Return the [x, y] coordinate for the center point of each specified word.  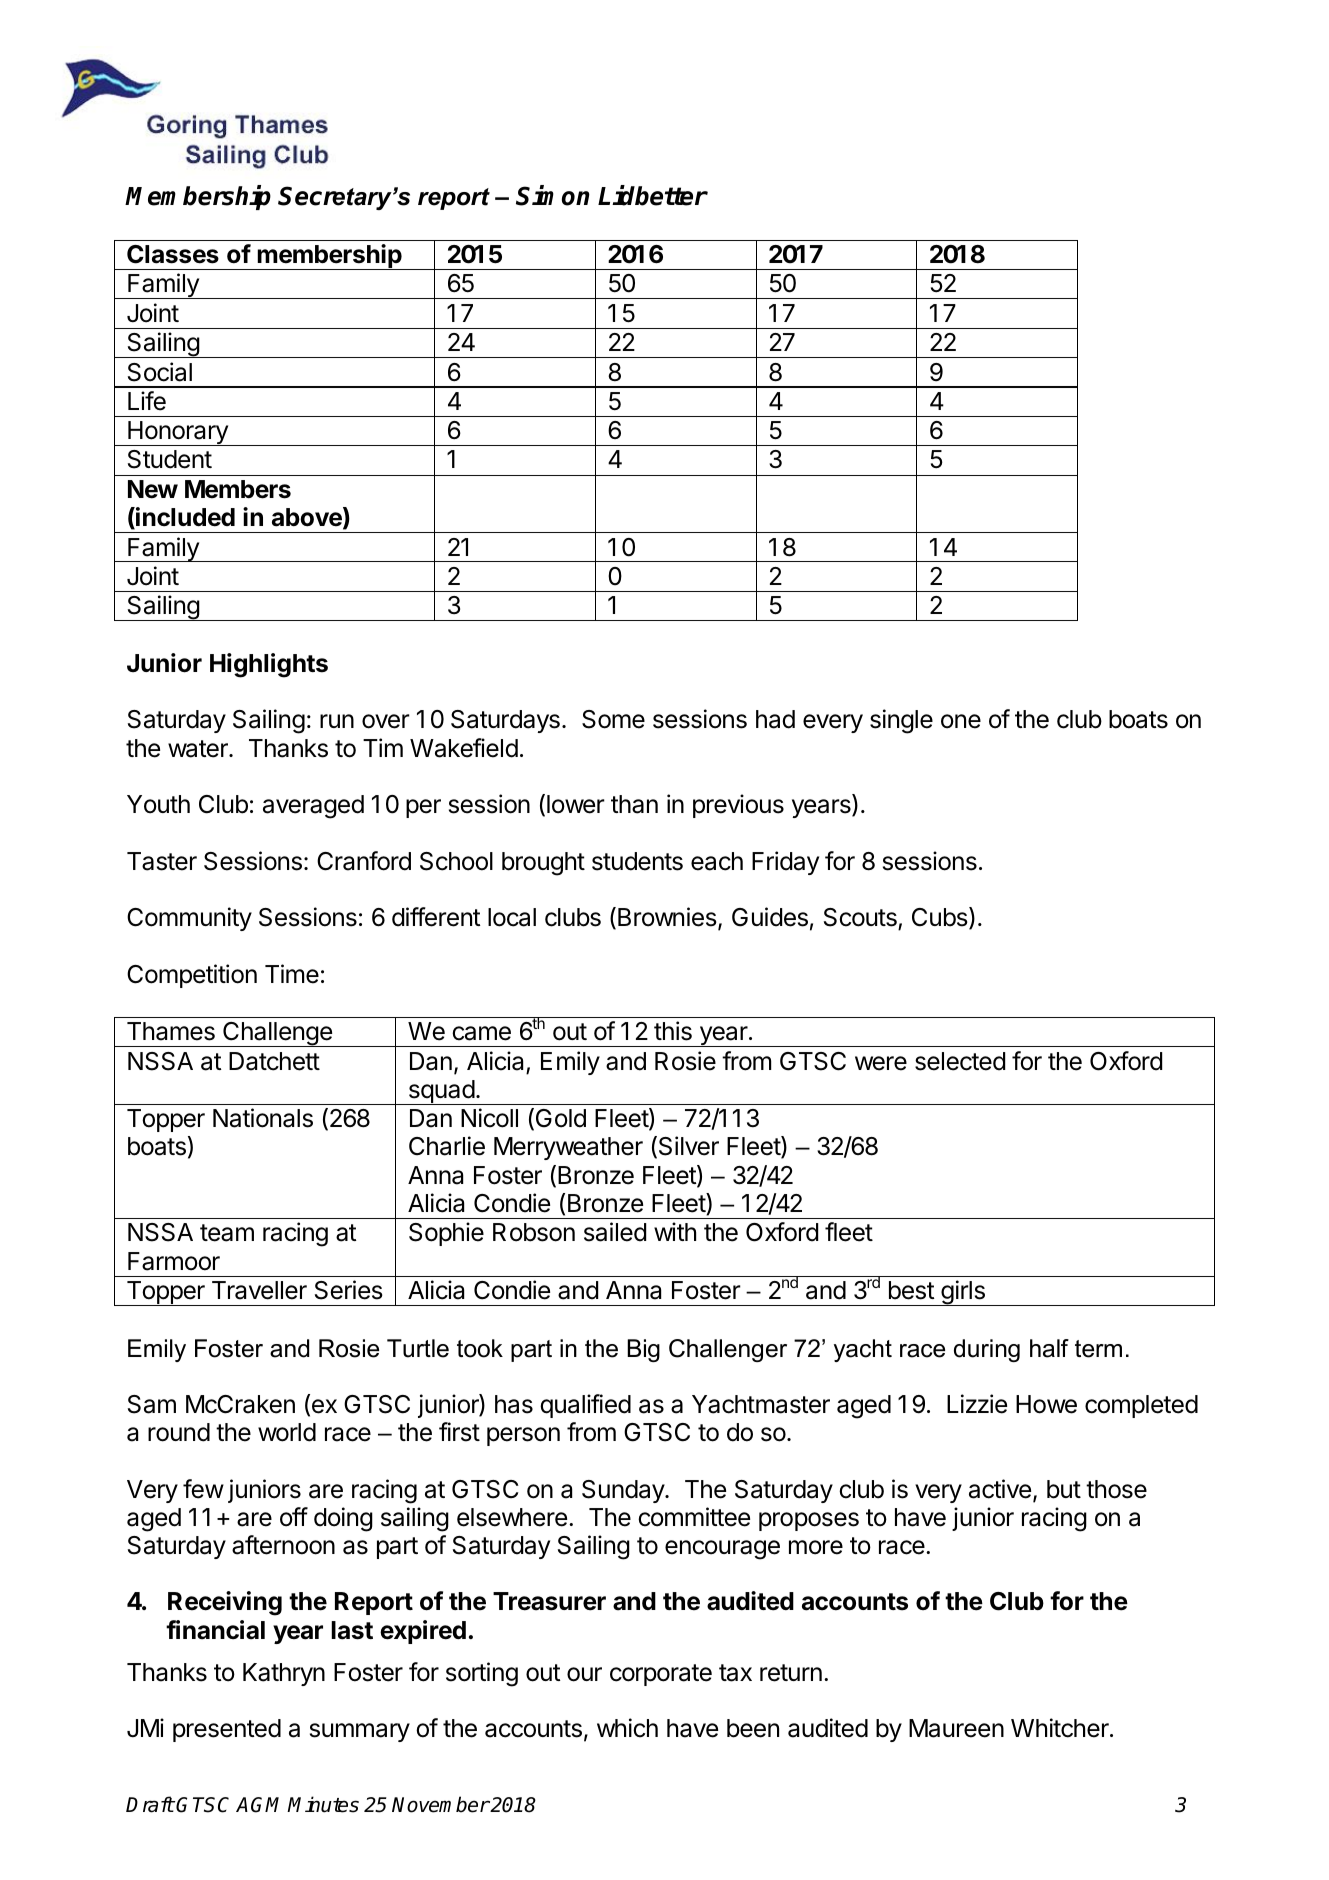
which [627, 1728]
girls [963, 1293]
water [199, 749]
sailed [615, 1232]
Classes [173, 254]
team [227, 1233]
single [901, 721]
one [961, 721]
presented [227, 1730]
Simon [553, 195]
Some [613, 719]
